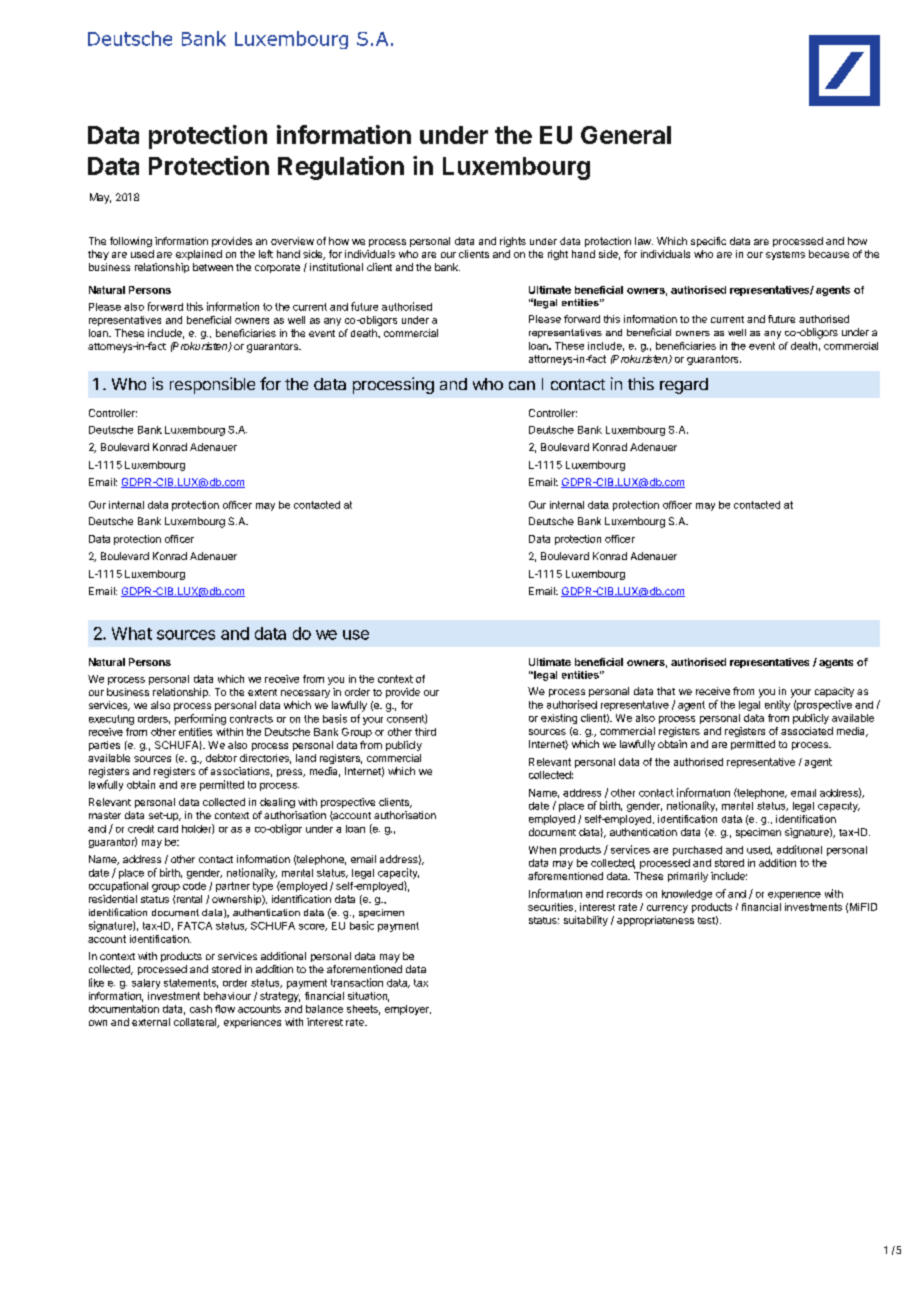  Describe the element at coordinates (131, 242) in the image. I see `following` at that location.
